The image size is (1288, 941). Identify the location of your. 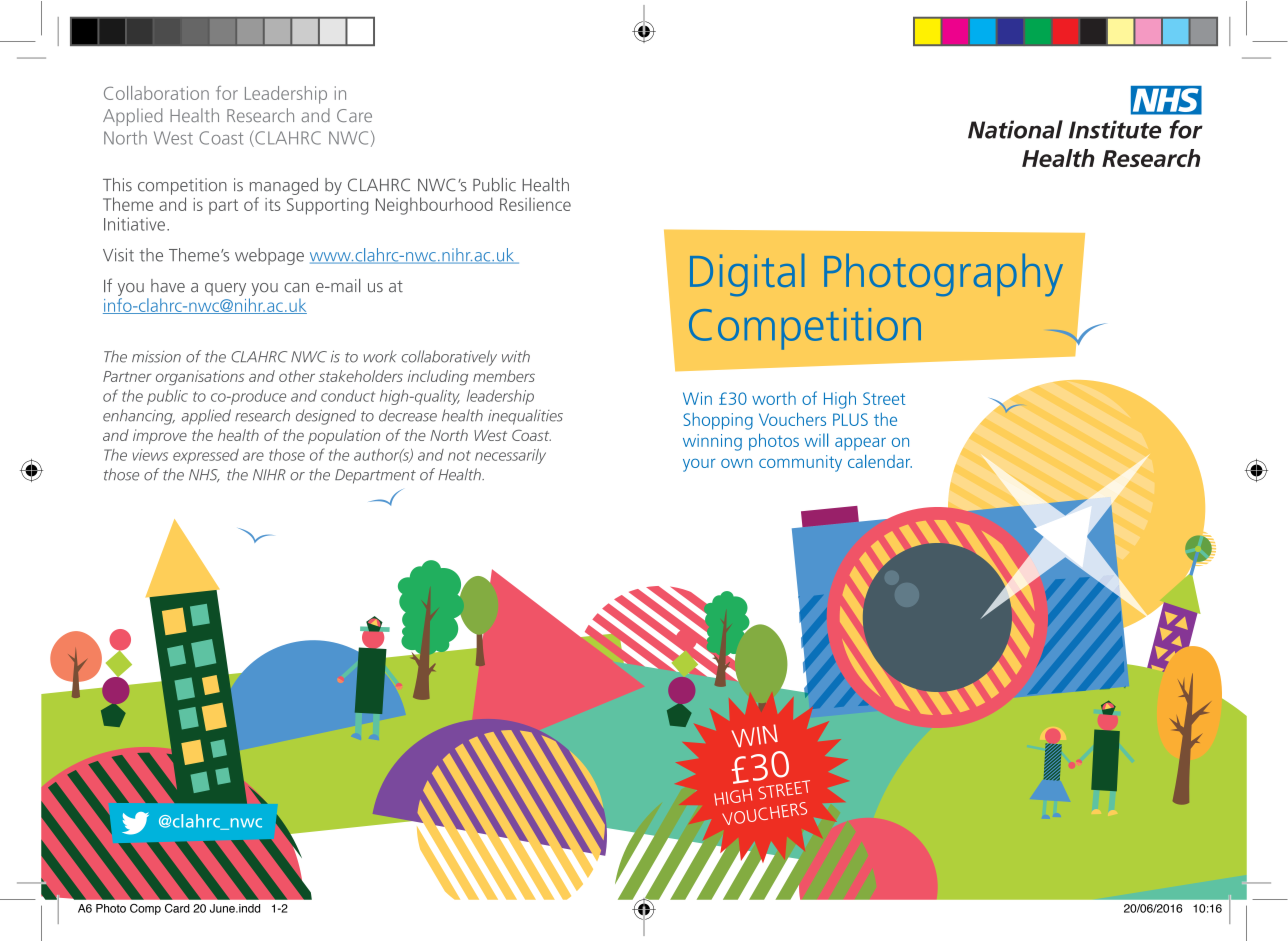
(699, 465).
